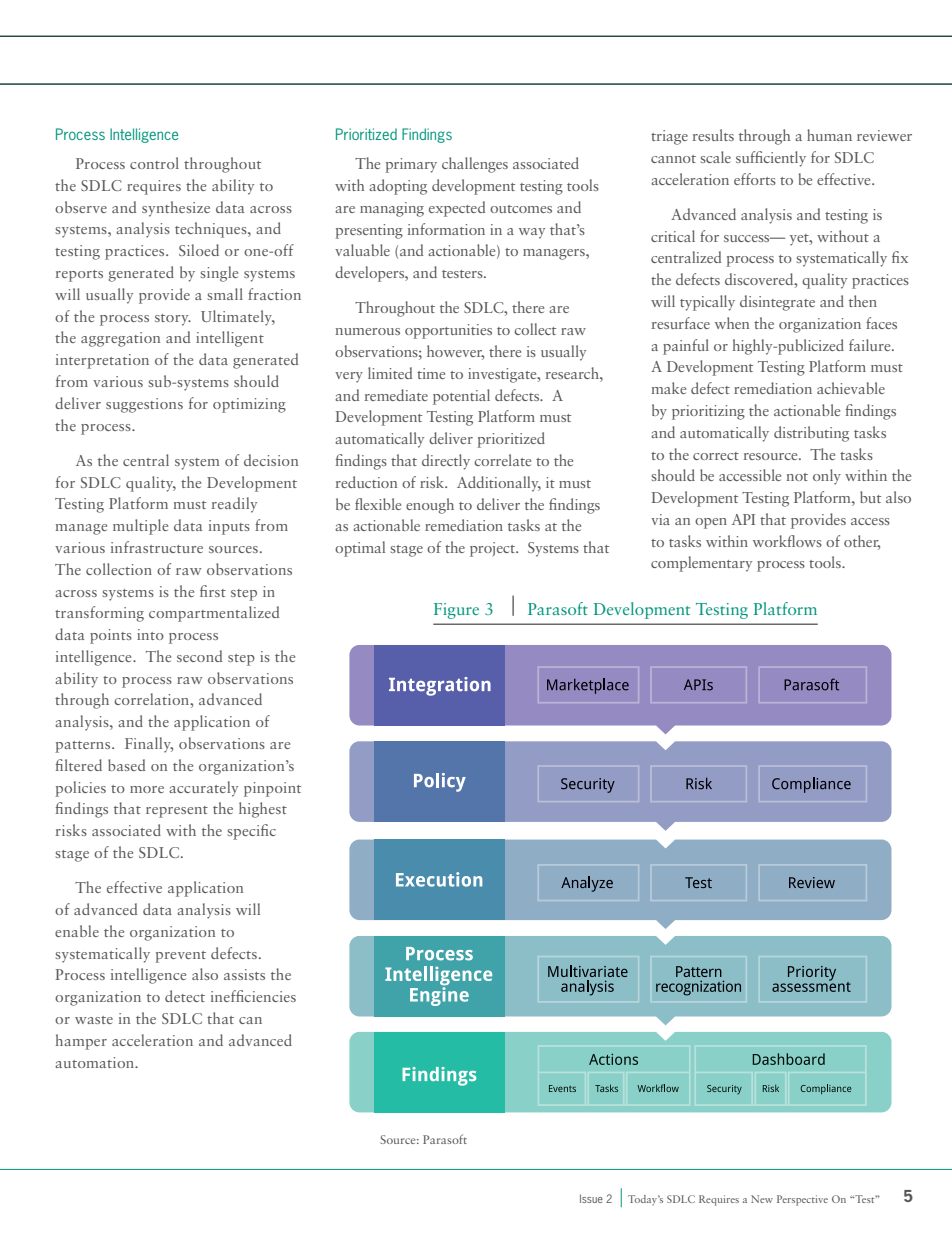 This screenshot has height=1233, width=952. Describe the element at coordinates (199, 656) in the screenshot. I see `second` at that location.
